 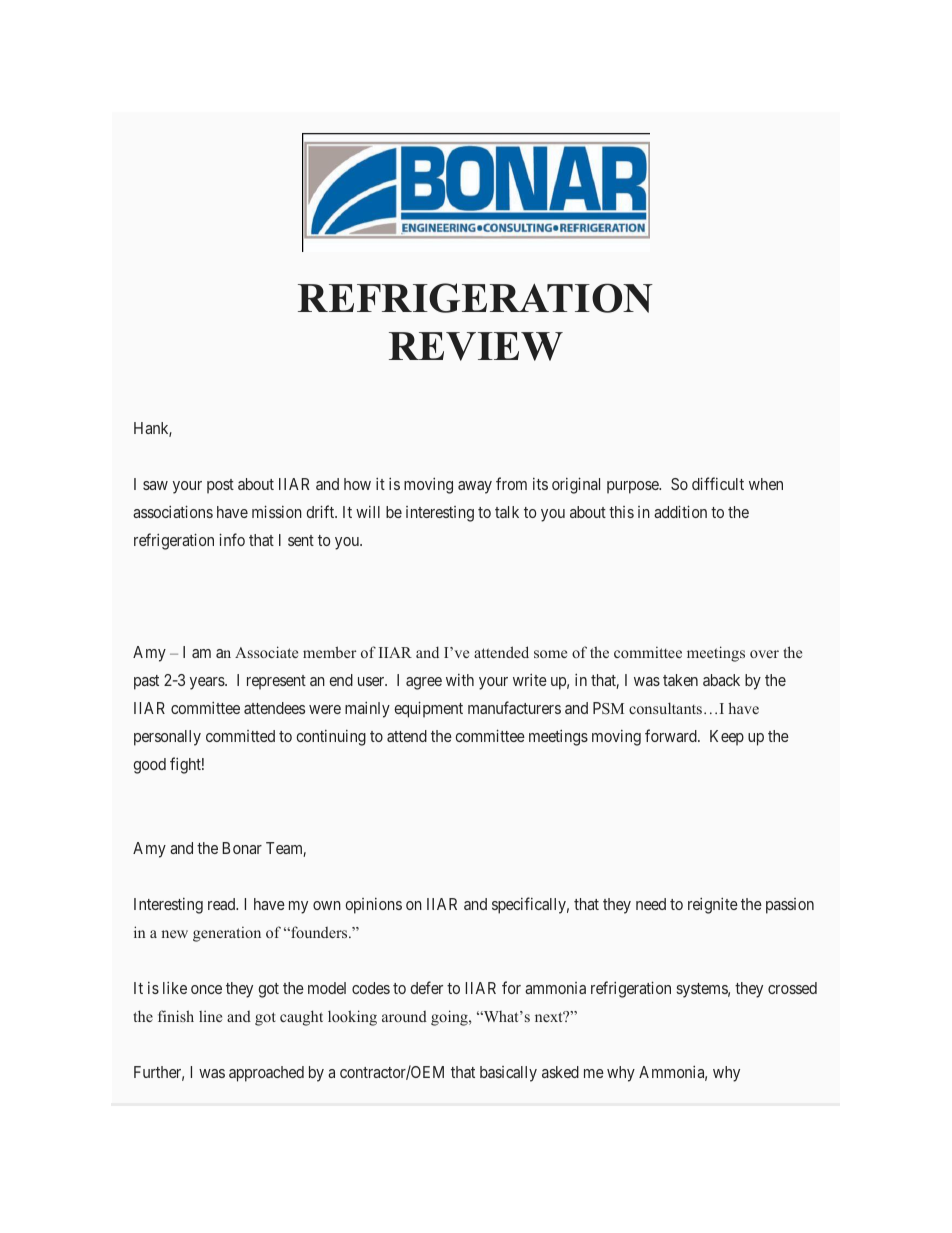 I want to click on basically, so click(x=508, y=1074).
